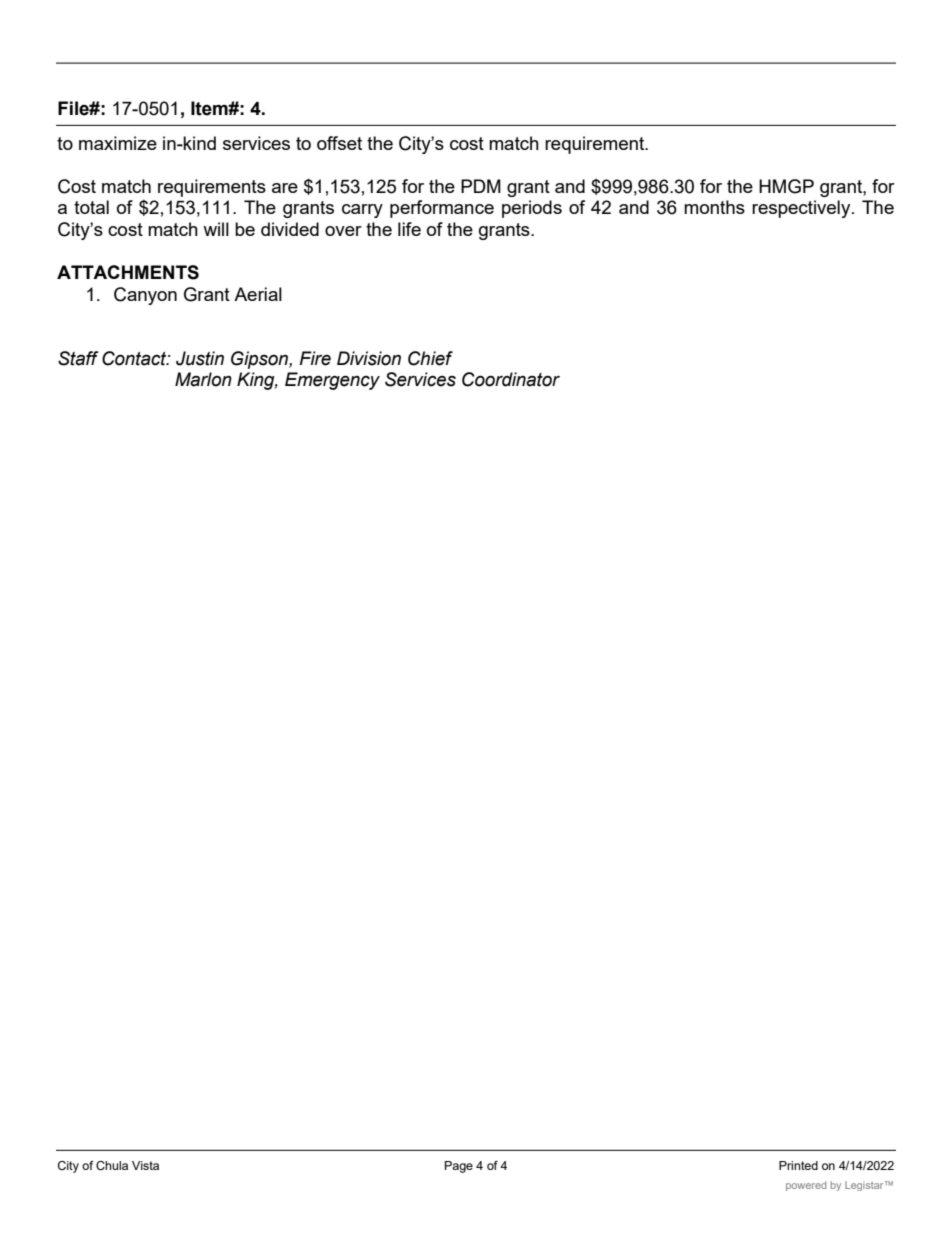 This screenshot has height=1233, width=952. What do you see at coordinates (459, 1167) in the screenshot?
I see `Page` at bounding box center [459, 1167].
